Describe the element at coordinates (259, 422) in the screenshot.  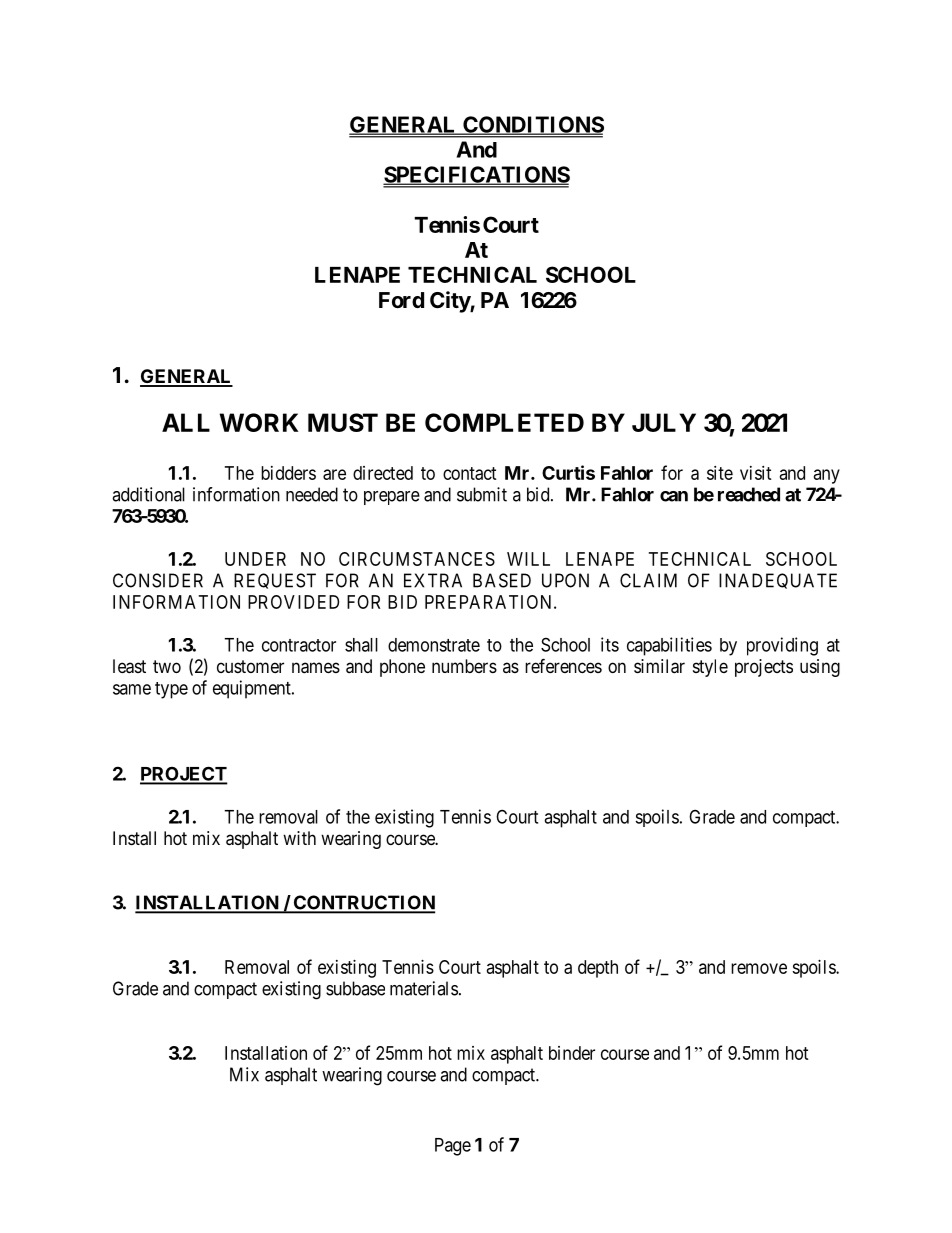
I see `WORK` at that location.
